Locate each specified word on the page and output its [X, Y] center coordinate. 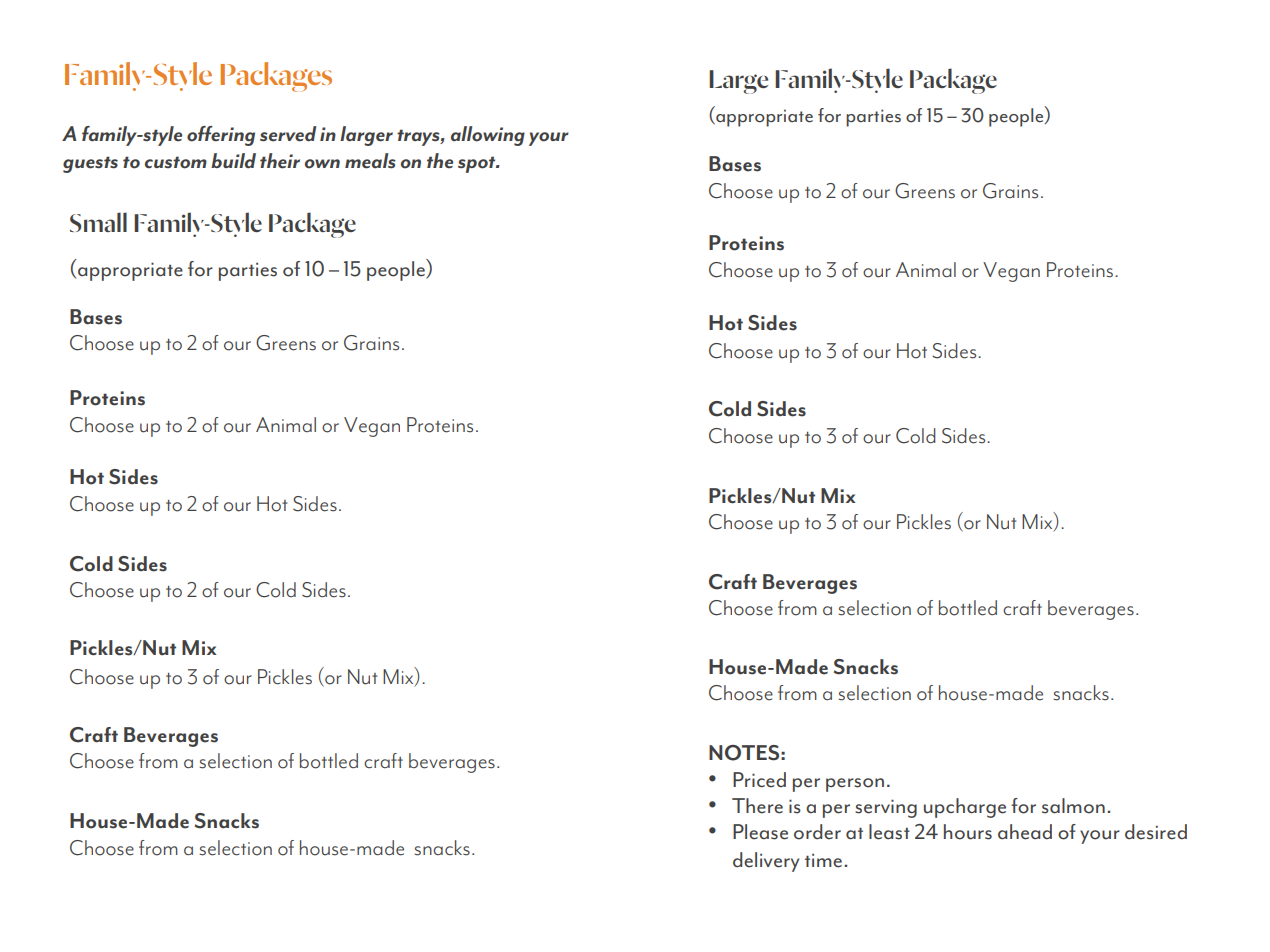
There [757, 806]
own [322, 164]
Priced [759, 780]
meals [370, 161]
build [233, 160]
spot [478, 164]
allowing [488, 136]
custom [176, 162]
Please [760, 832]
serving [886, 808]
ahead [1025, 832]
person [855, 785]
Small [98, 222]
